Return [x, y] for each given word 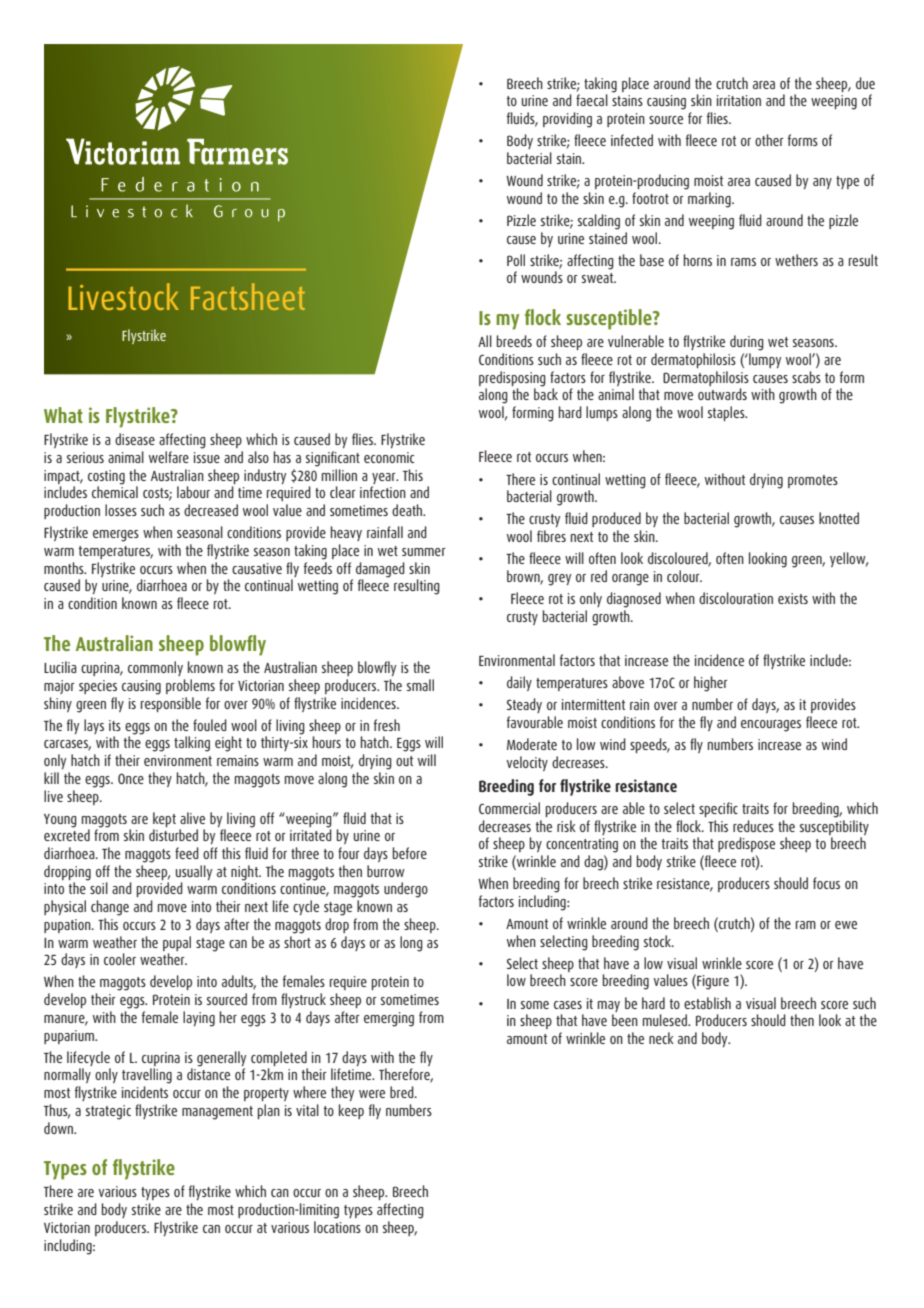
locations [337, 1227]
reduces [753, 826]
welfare [169, 457]
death [408, 510]
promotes [813, 481]
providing [567, 120]
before [410, 853]
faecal [592, 100]
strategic [108, 1112]
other [769, 140]
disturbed [173, 835]
